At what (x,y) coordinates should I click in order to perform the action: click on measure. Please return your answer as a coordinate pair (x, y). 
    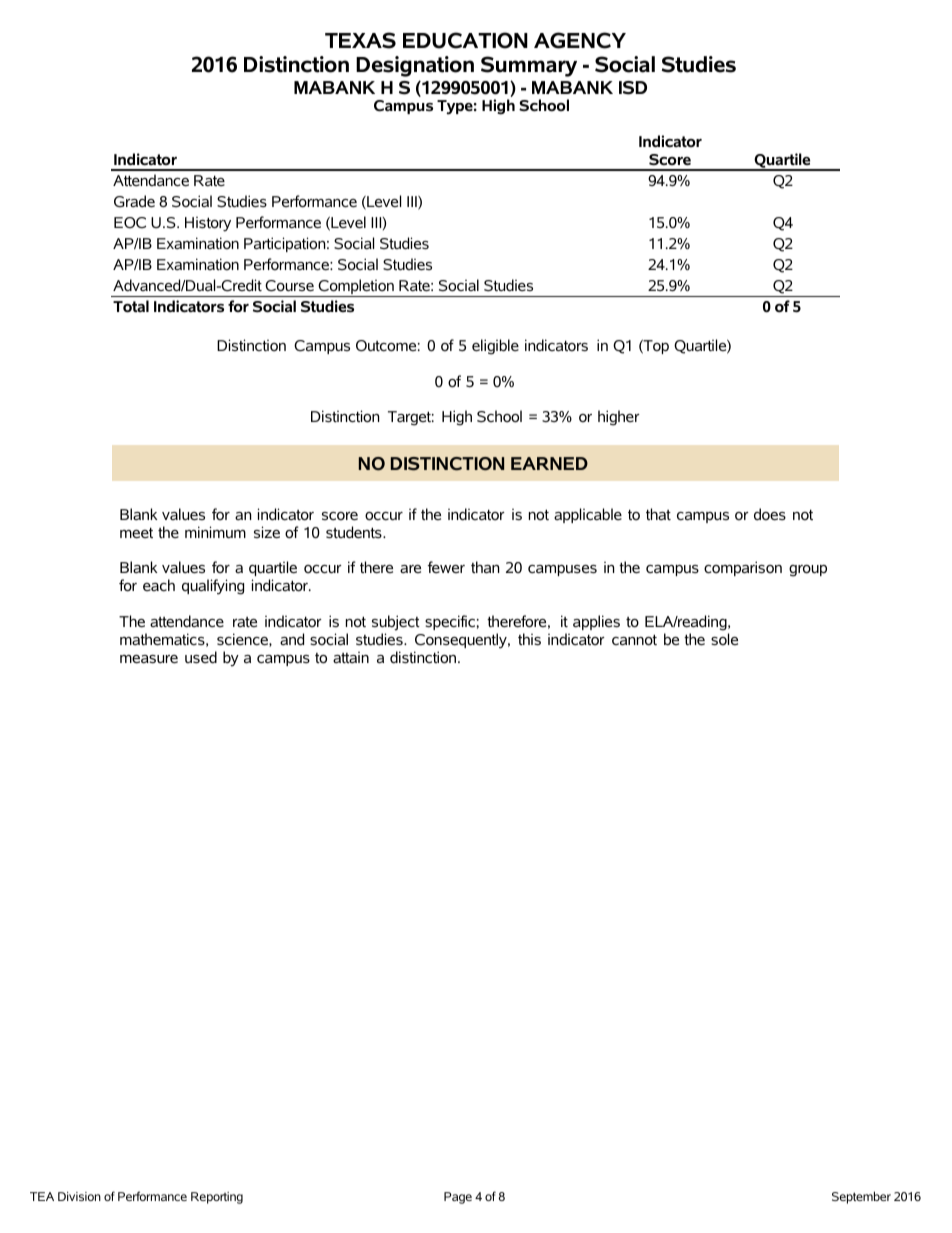
    Looking at the image, I should click on (149, 659).
